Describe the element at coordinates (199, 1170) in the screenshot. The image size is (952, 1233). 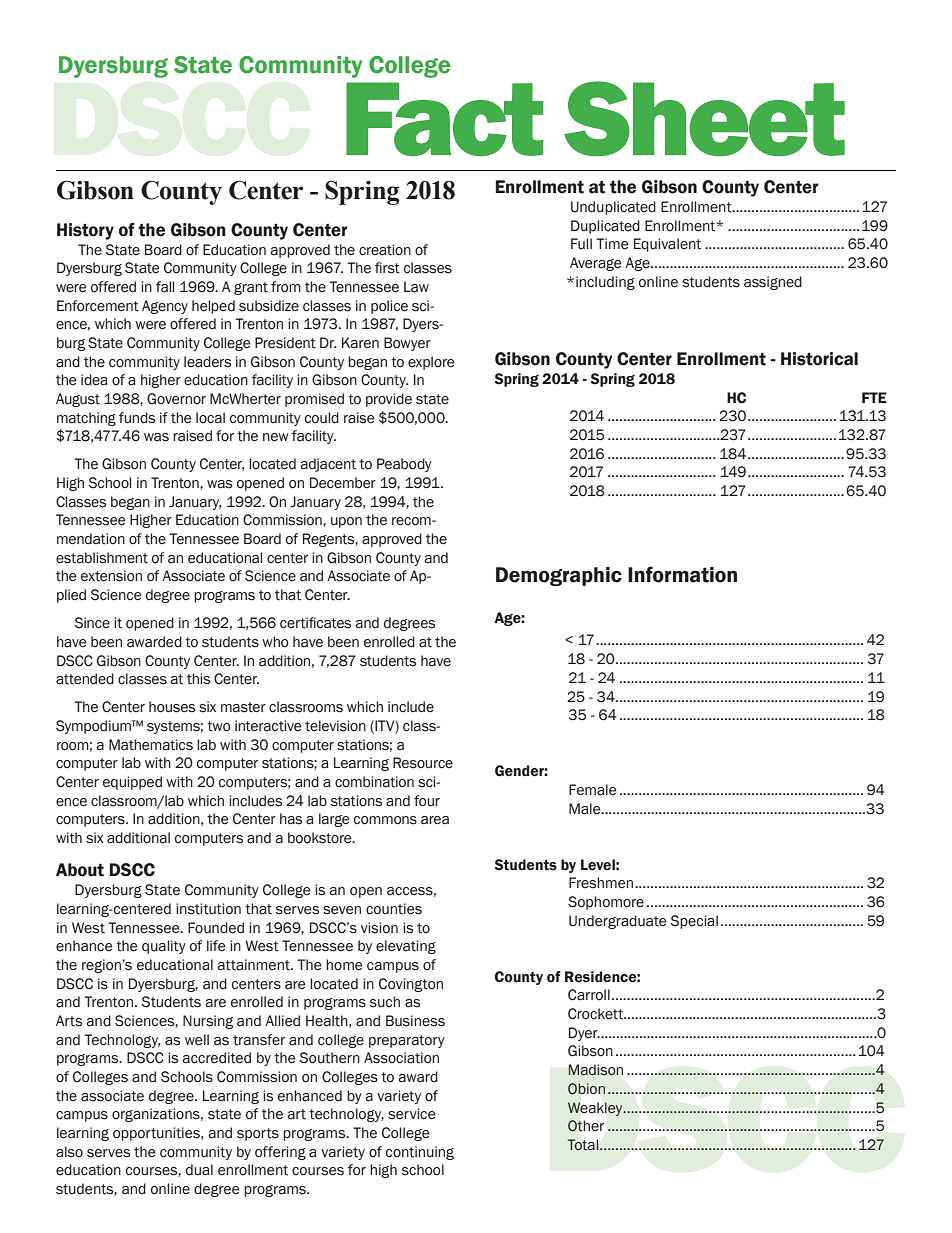
I see `dual` at that location.
